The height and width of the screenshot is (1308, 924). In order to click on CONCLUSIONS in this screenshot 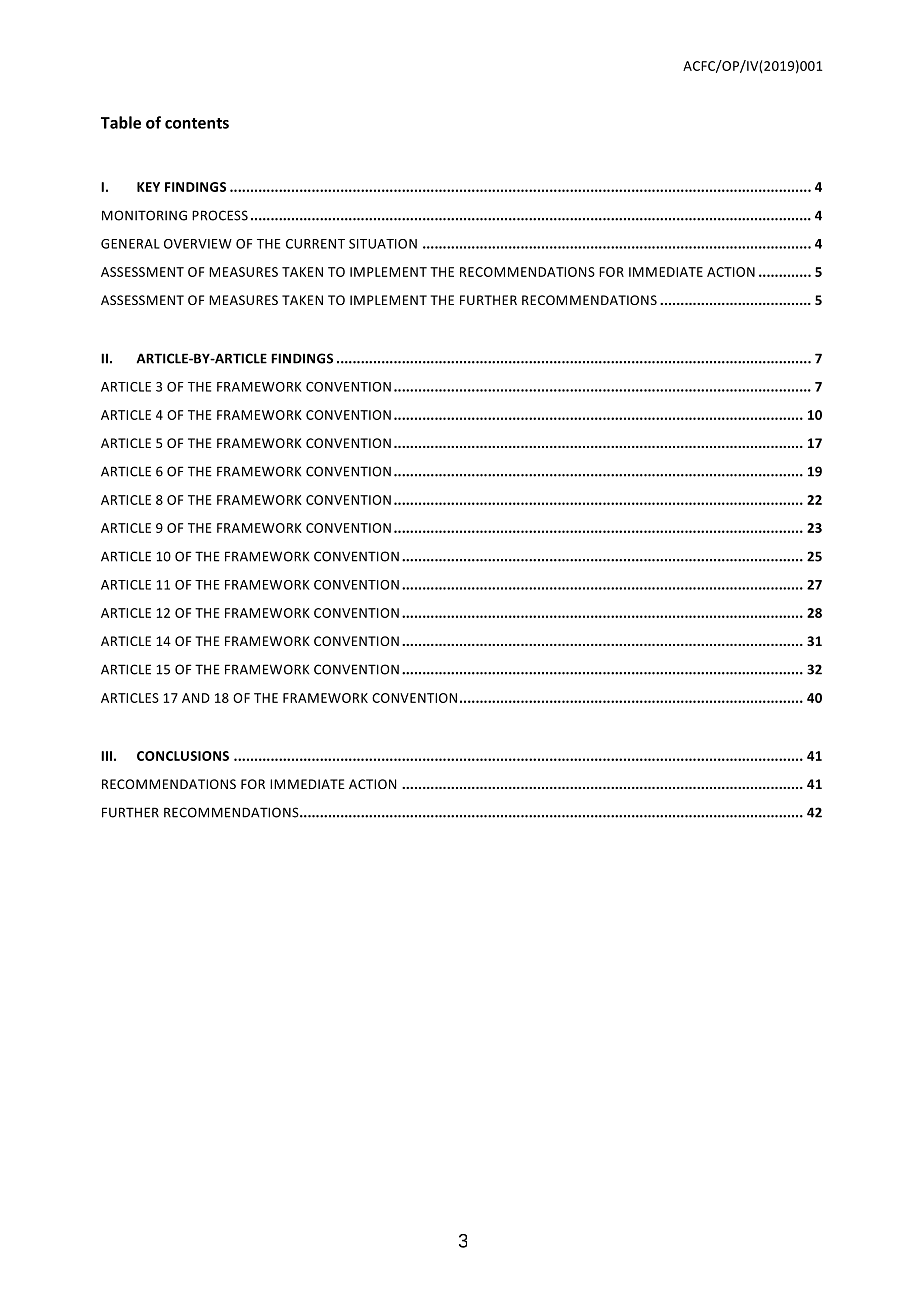, I will do `click(183, 756)`.
